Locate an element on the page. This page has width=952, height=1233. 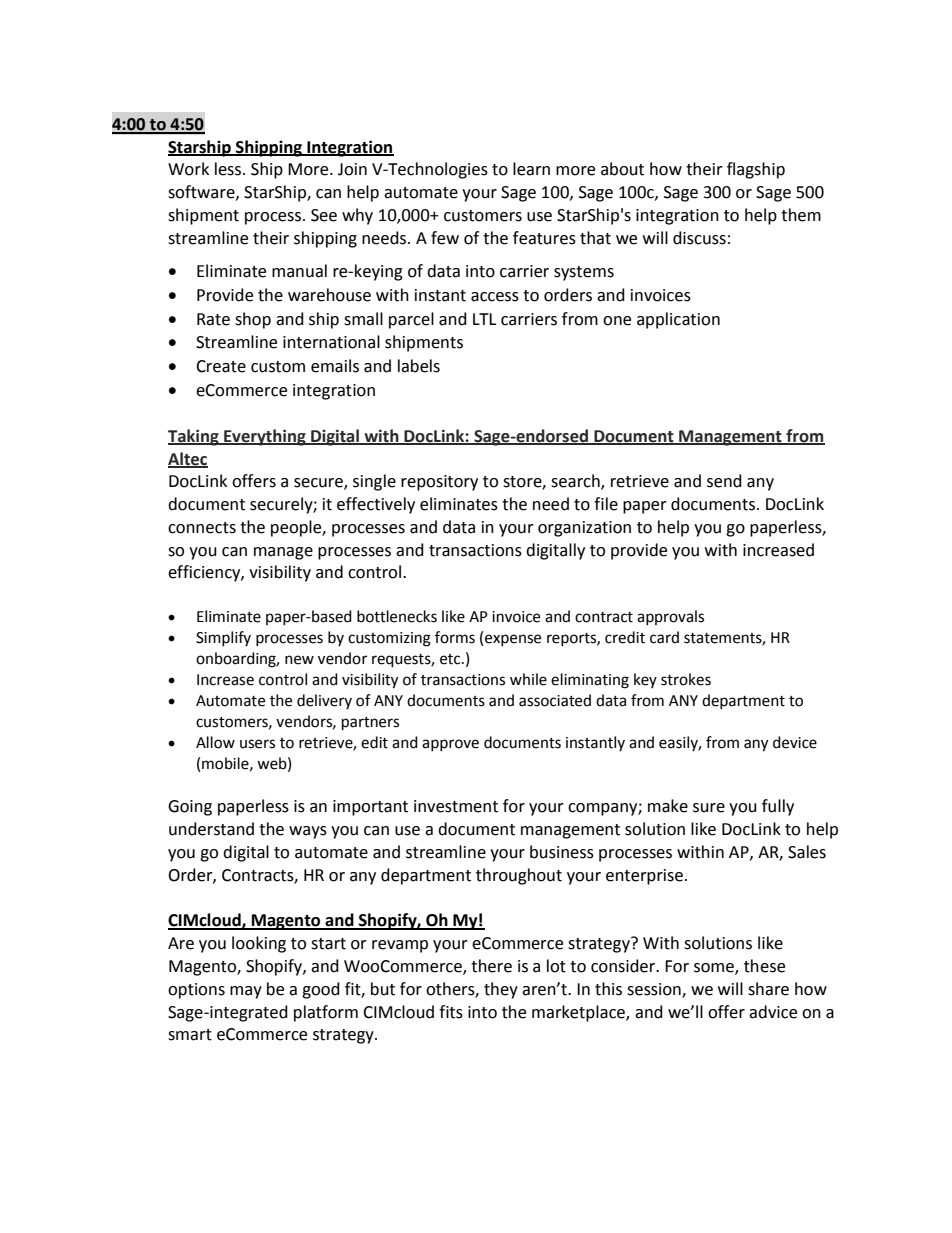
they is located at coordinates (501, 990).
